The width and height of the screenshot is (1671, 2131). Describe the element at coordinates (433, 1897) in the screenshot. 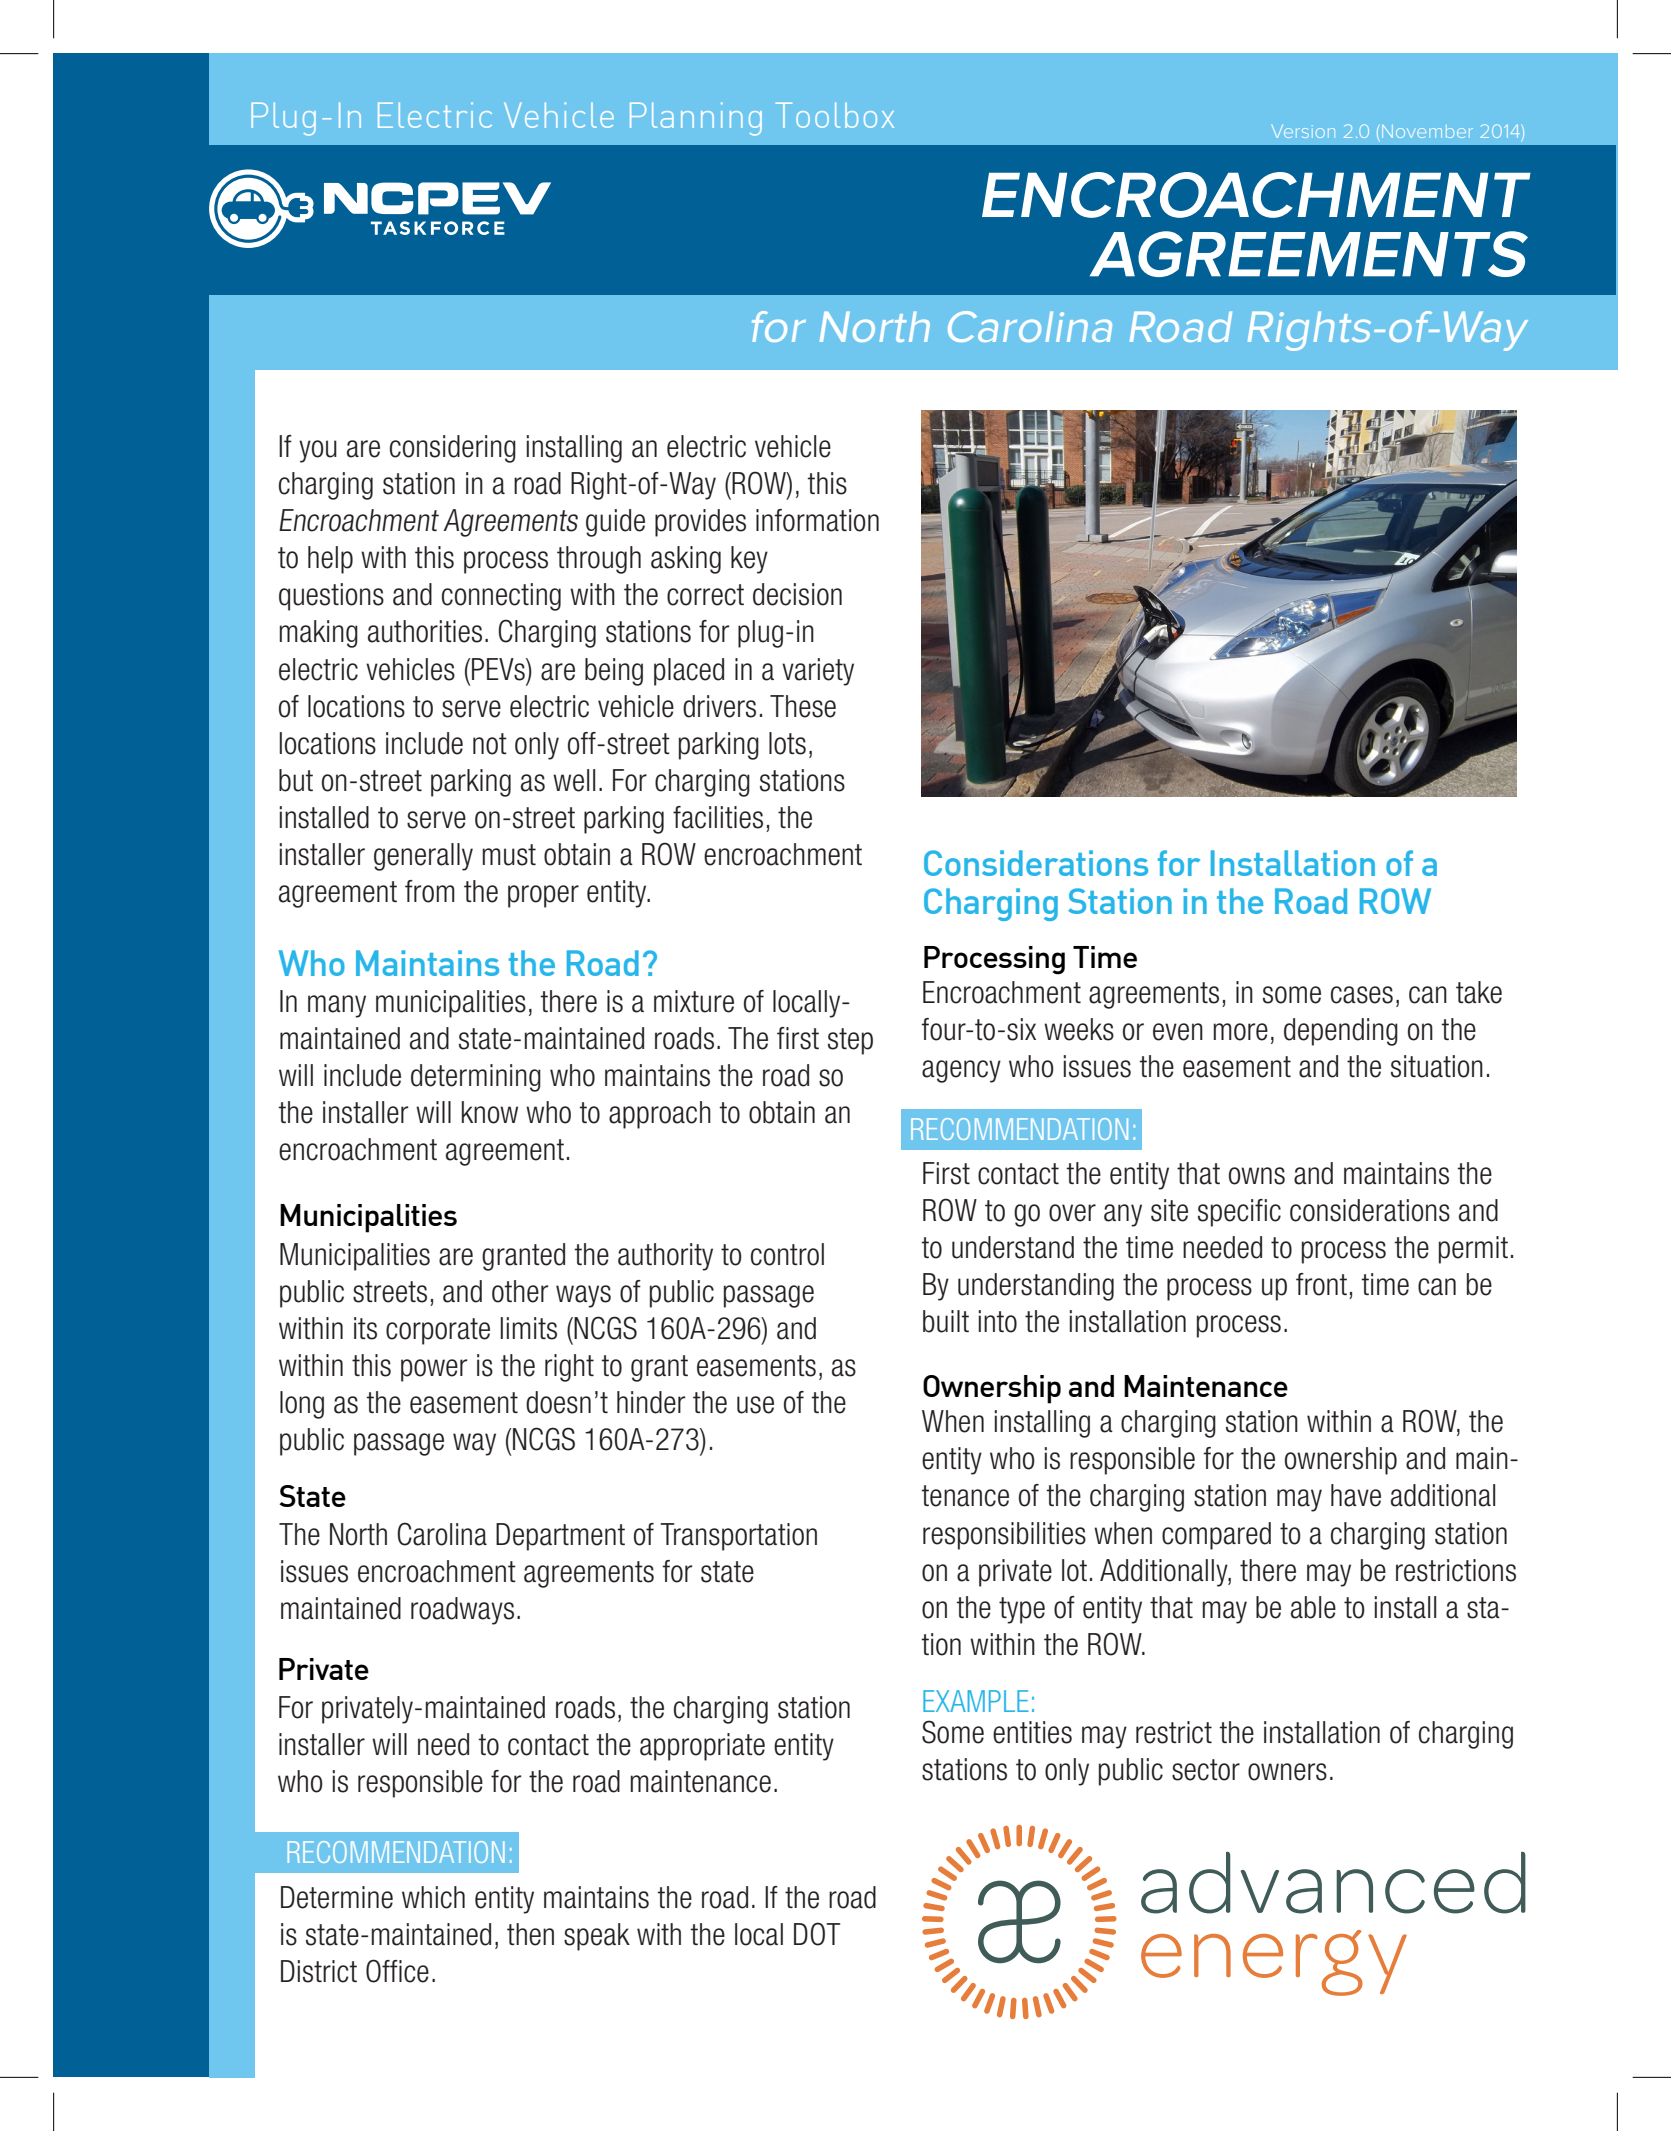

I see `which` at that location.
